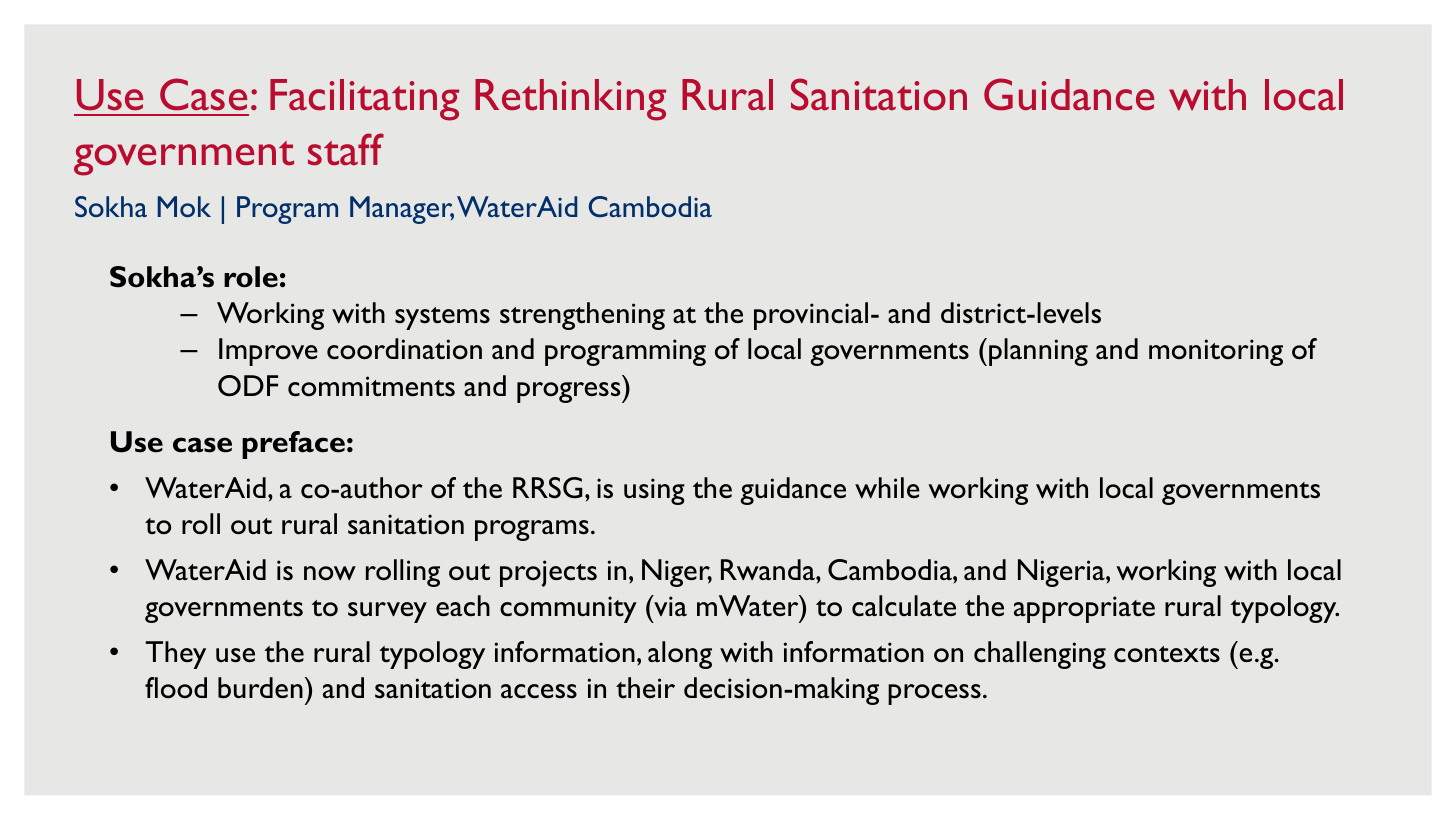  Describe the element at coordinates (364, 100) in the screenshot. I see `Facilitating` at that location.
